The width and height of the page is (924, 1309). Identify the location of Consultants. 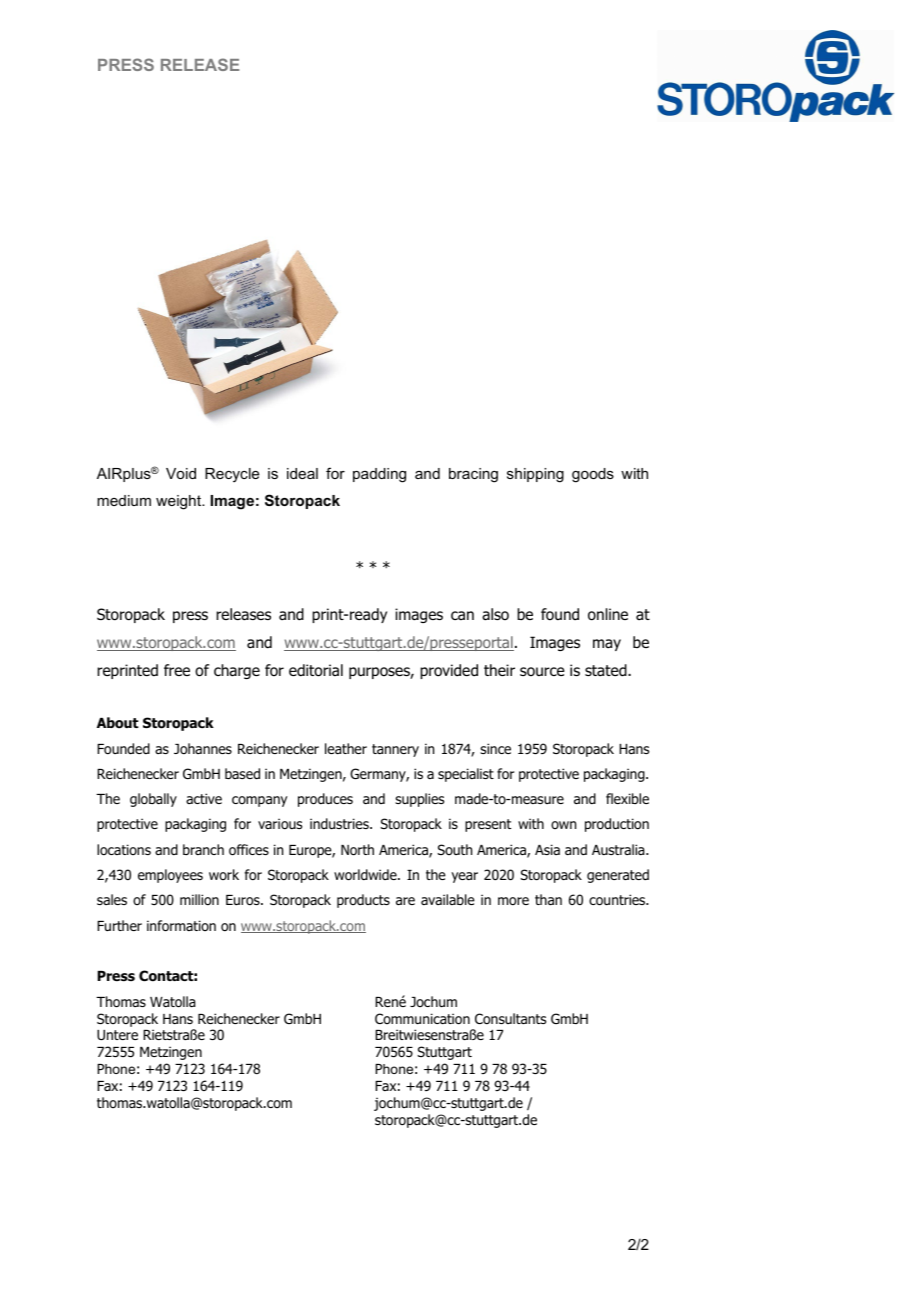
(510, 1018).
